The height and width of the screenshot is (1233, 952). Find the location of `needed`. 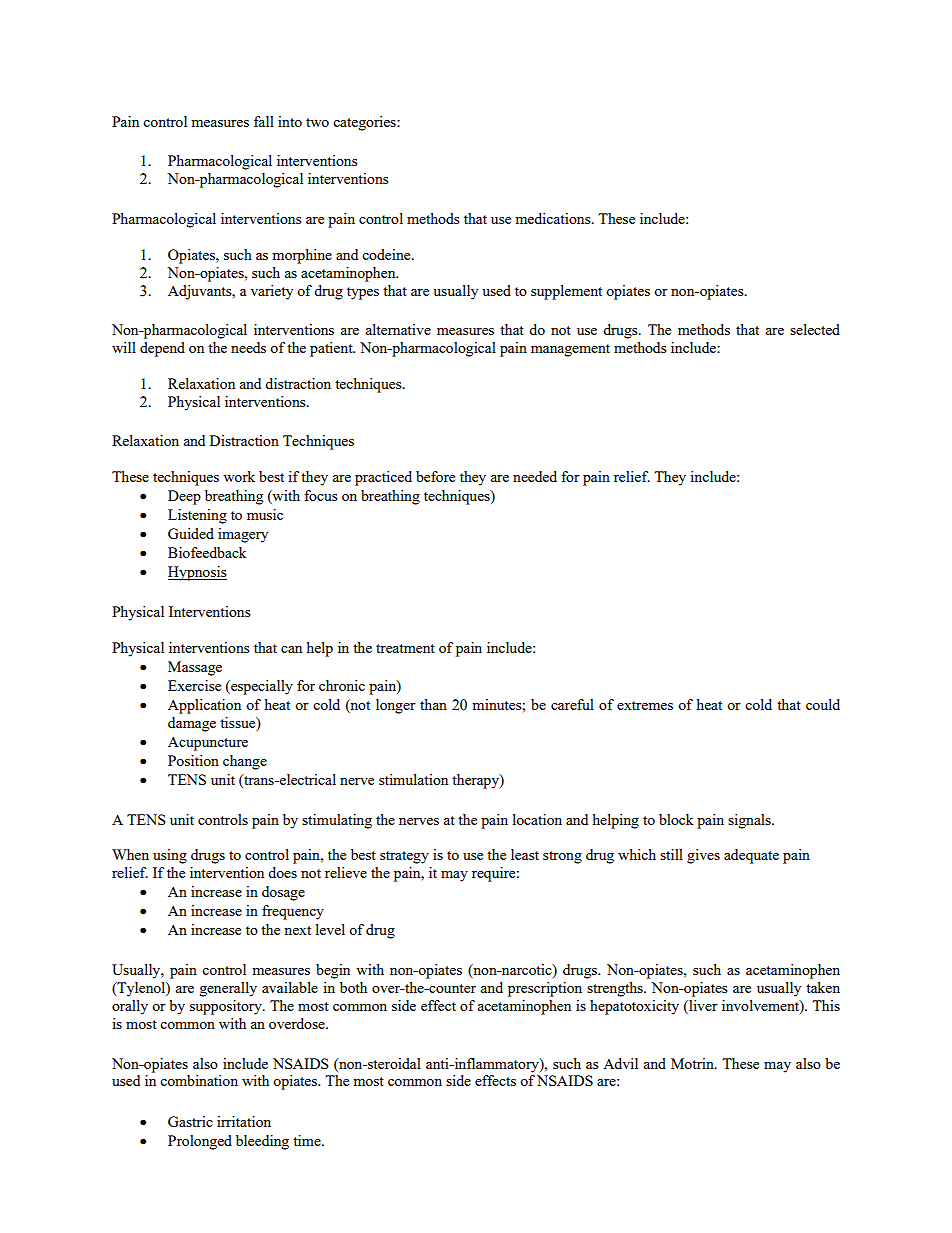

needed is located at coordinates (535, 476).
